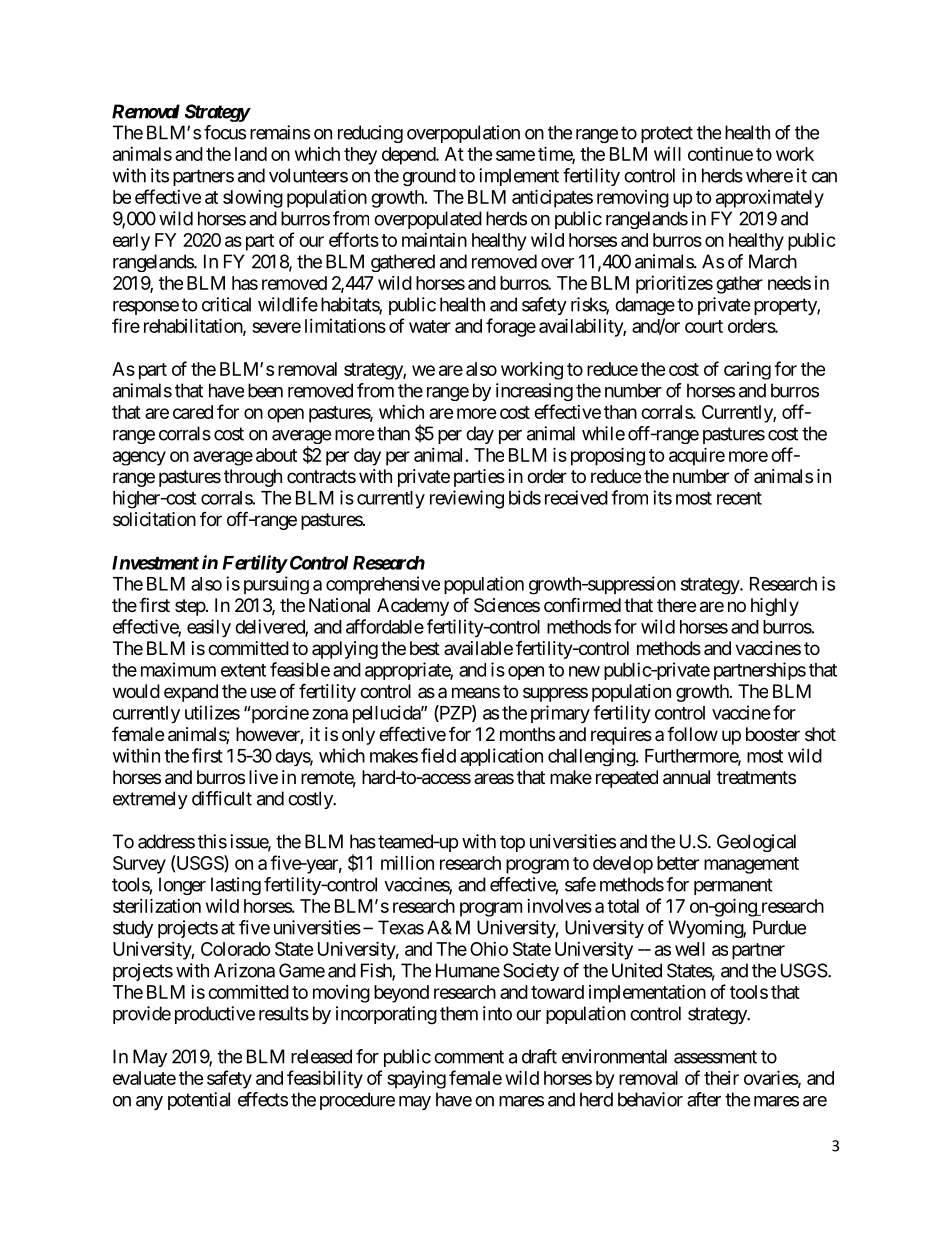  What do you see at coordinates (413, 607) in the screenshot?
I see `Academy` at bounding box center [413, 607].
